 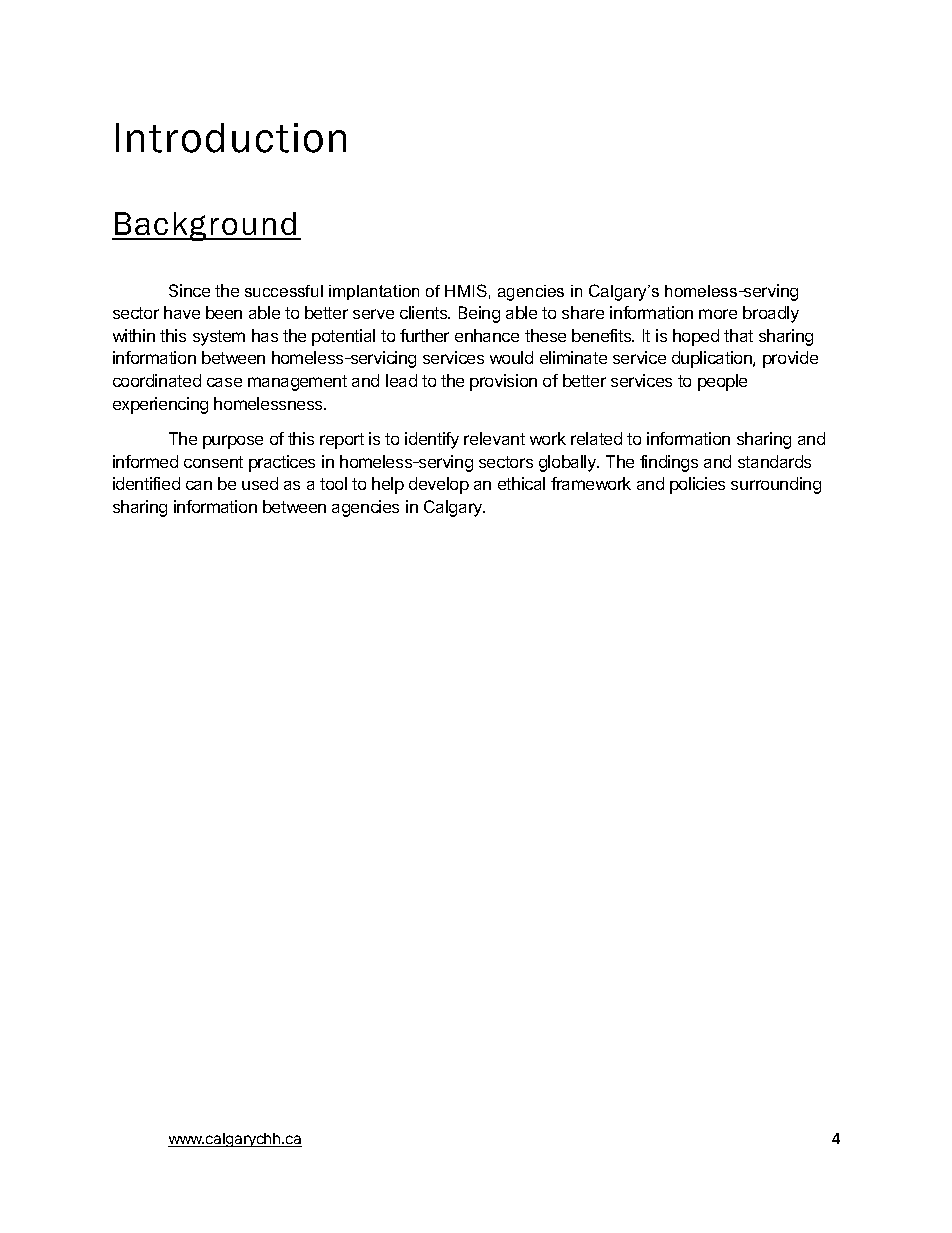 What do you see at coordinates (189, 290) in the screenshot?
I see `Since` at bounding box center [189, 290].
